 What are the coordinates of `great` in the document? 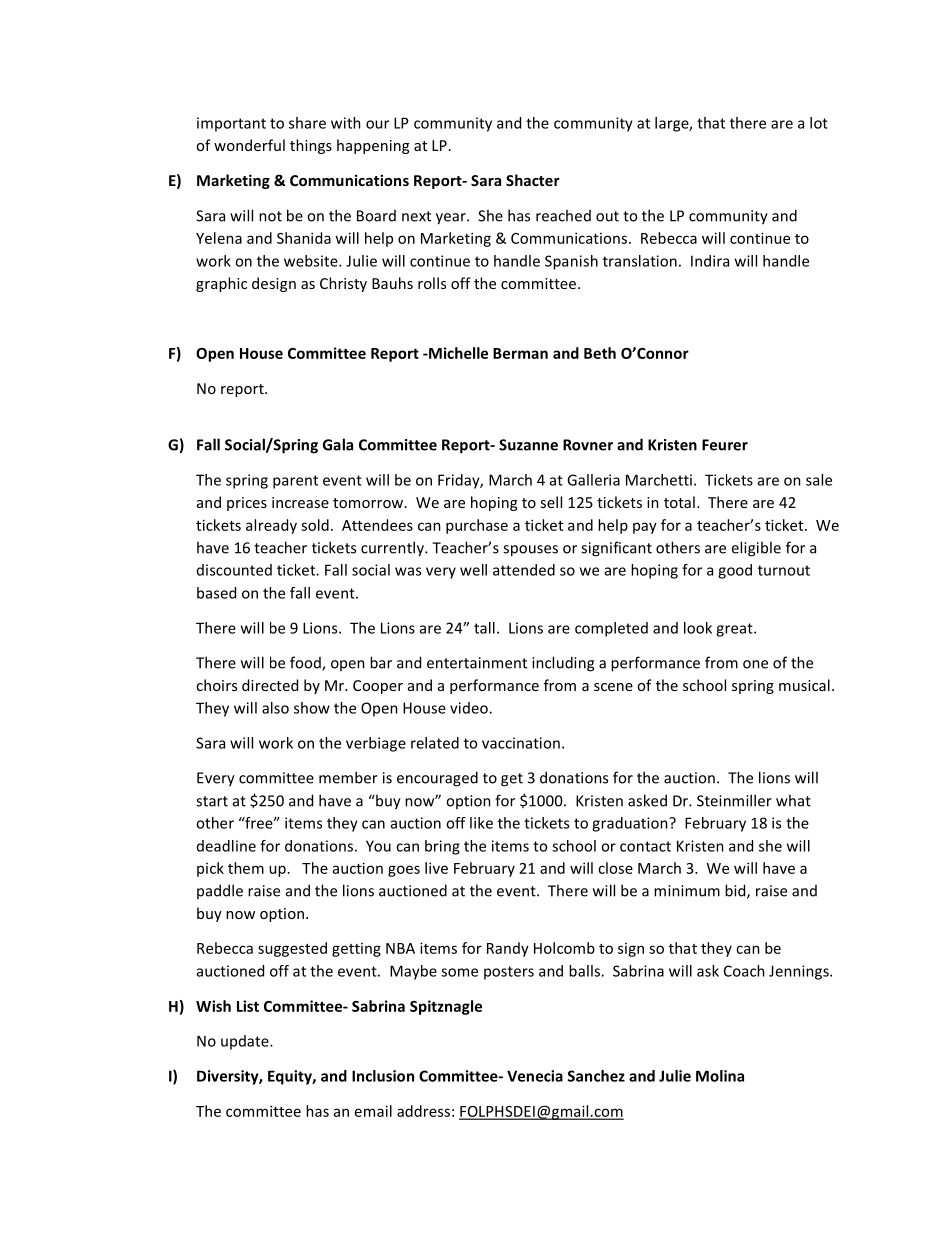 It's located at (735, 630).
